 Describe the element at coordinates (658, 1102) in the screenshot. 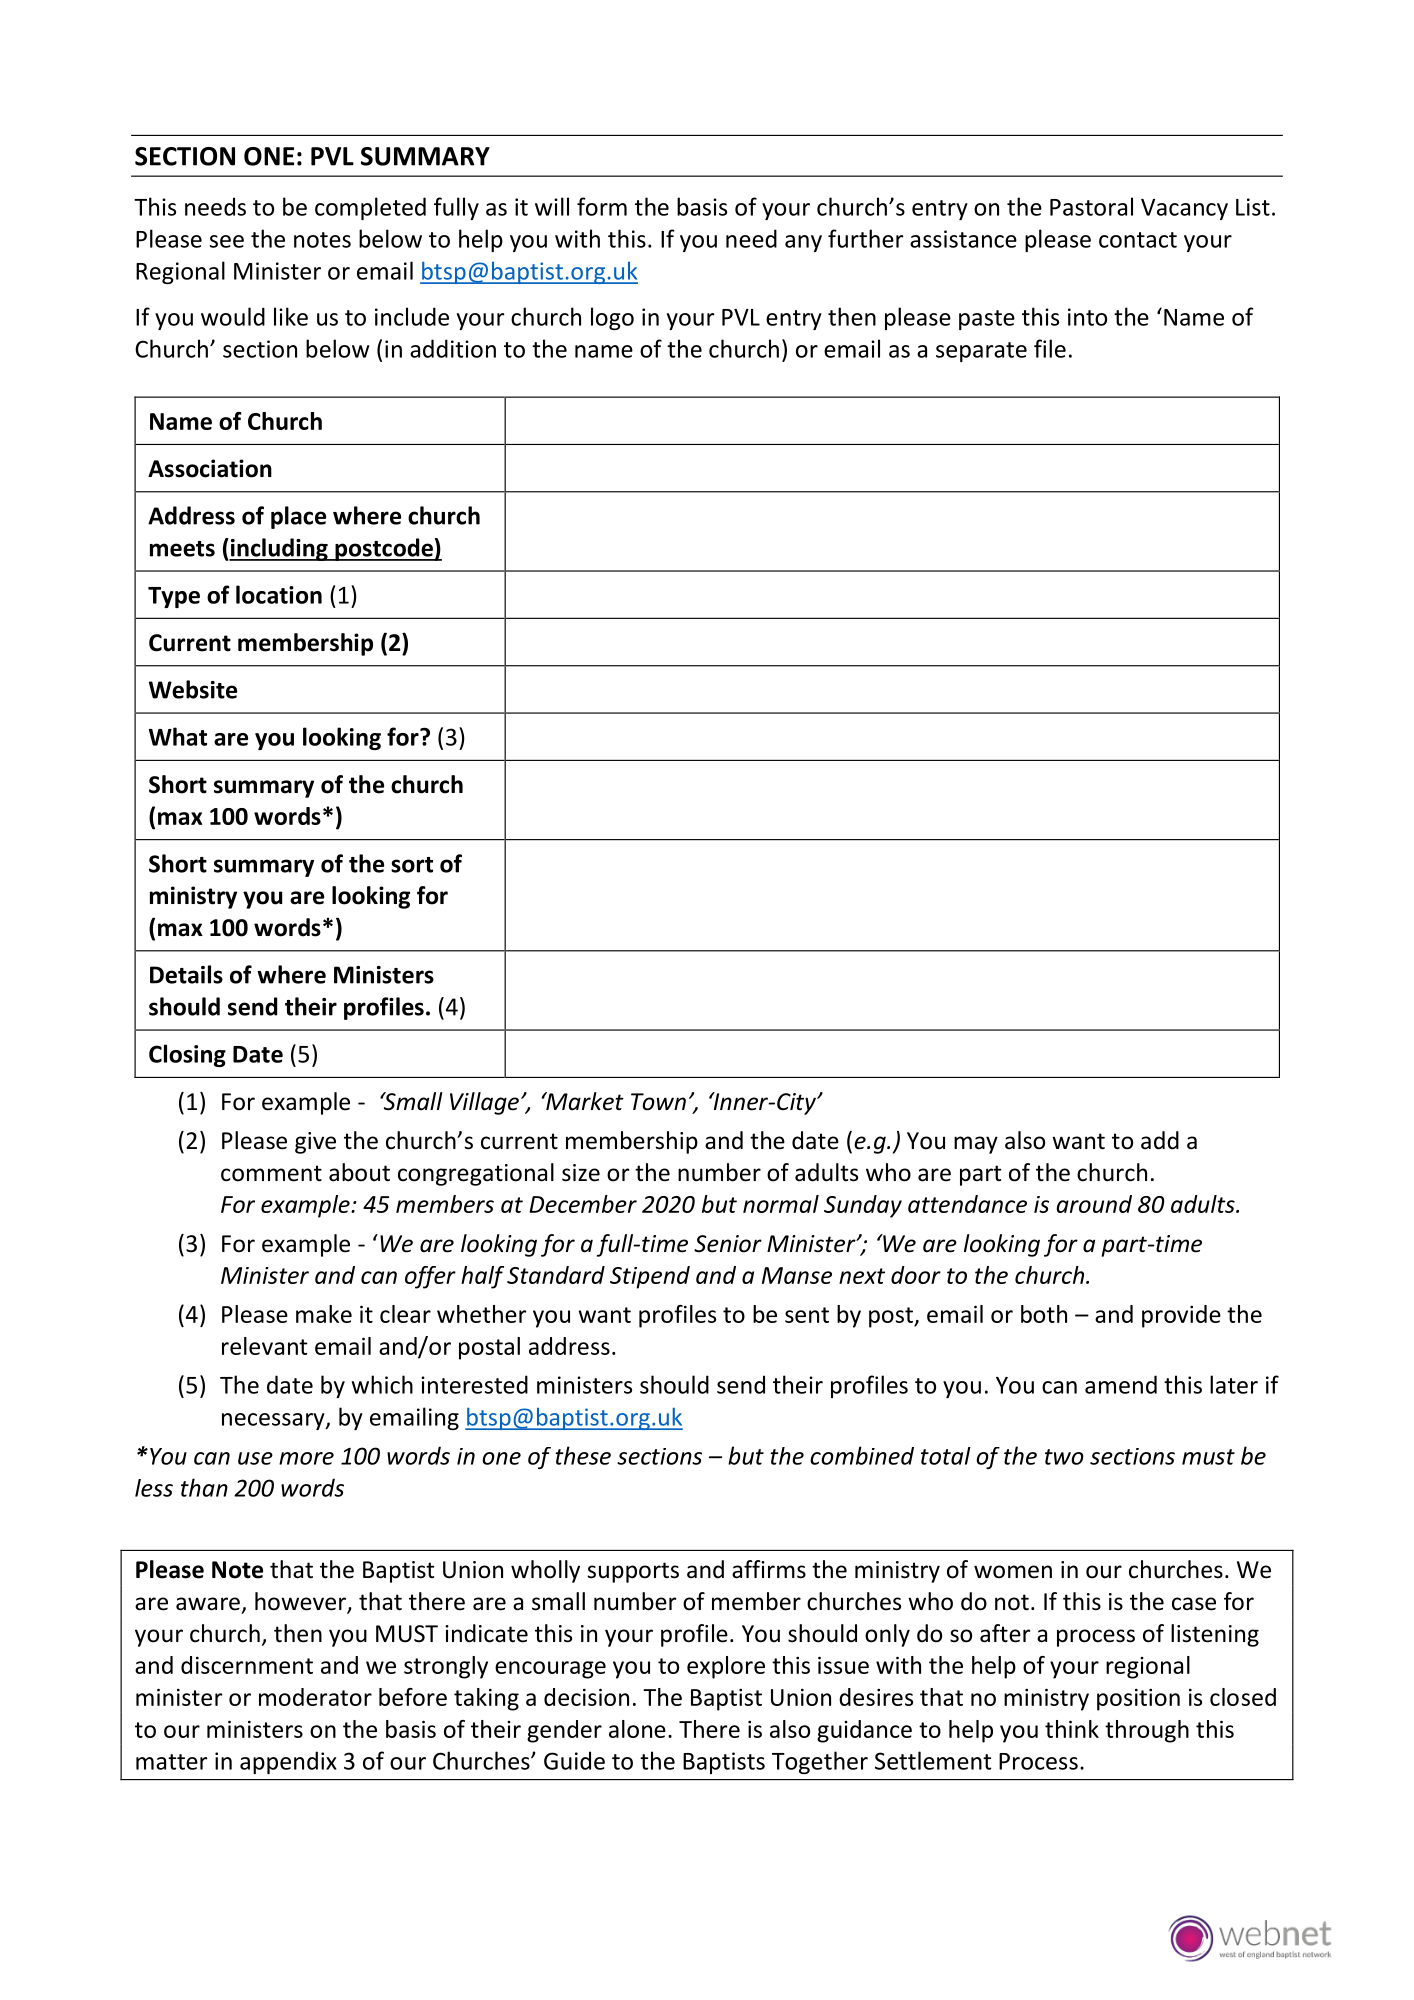

I see `Town` at that location.
